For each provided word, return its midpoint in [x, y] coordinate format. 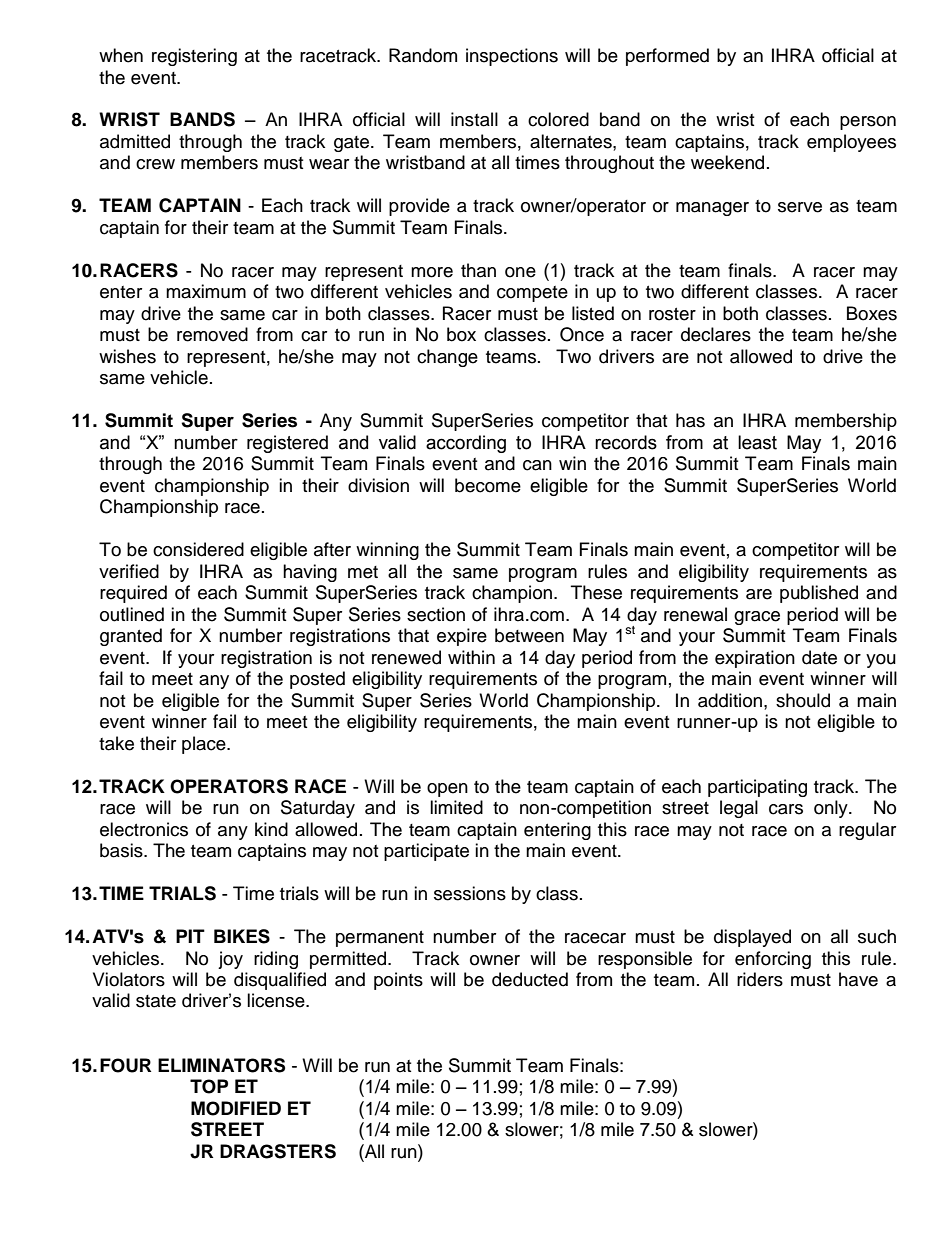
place [205, 745]
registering [194, 57]
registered [287, 444]
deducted [530, 979]
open [447, 790]
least [757, 442]
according [466, 444]
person [868, 123]
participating [757, 788]
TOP [209, 1086]
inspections [512, 57]
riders [760, 979]
